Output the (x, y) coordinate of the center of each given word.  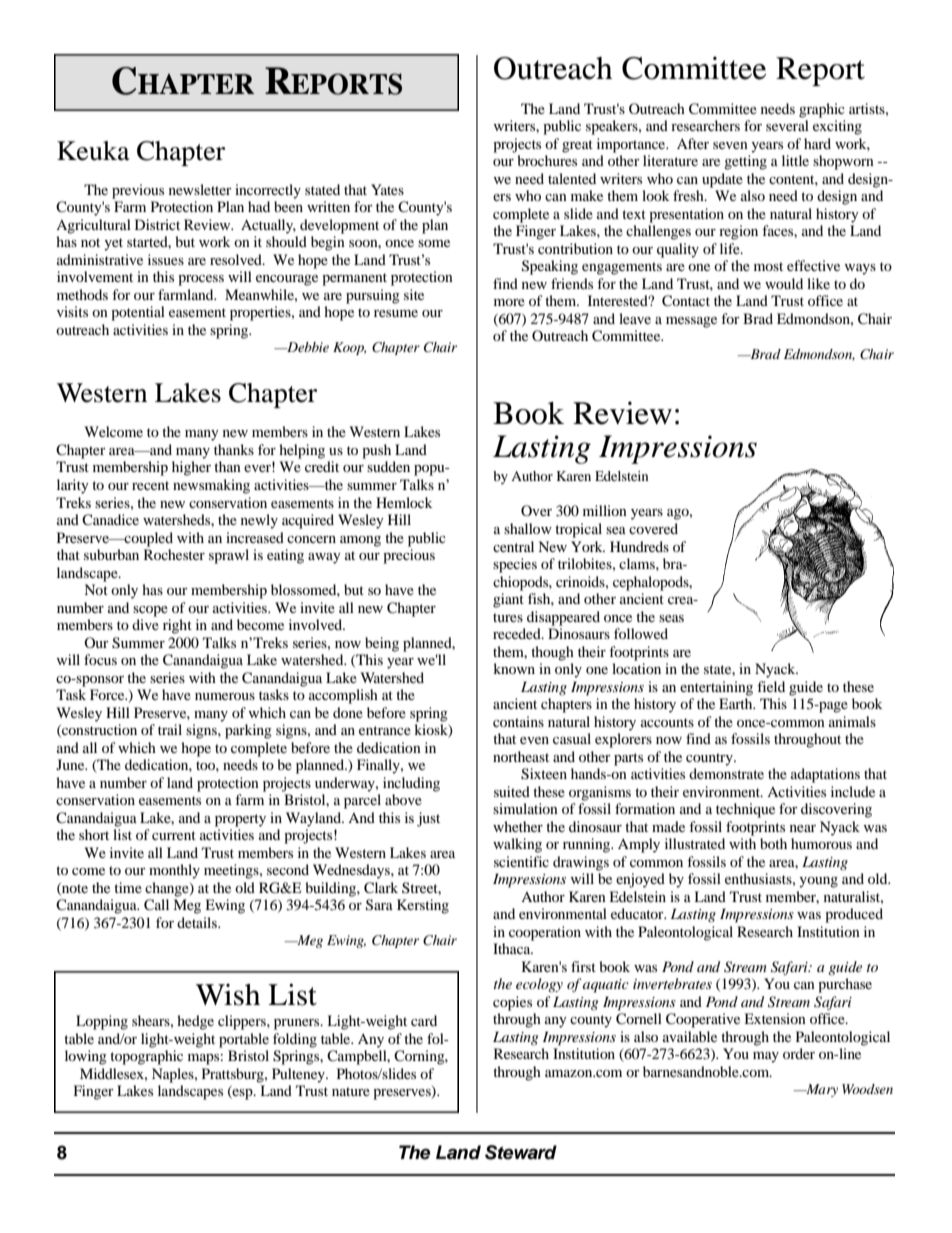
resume (396, 313)
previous (138, 191)
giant (508, 600)
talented (572, 178)
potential (138, 313)
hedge (195, 1022)
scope (150, 611)
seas (671, 618)
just (428, 819)
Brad (758, 318)
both (773, 843)
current (174, 835)
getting (745, 162)
